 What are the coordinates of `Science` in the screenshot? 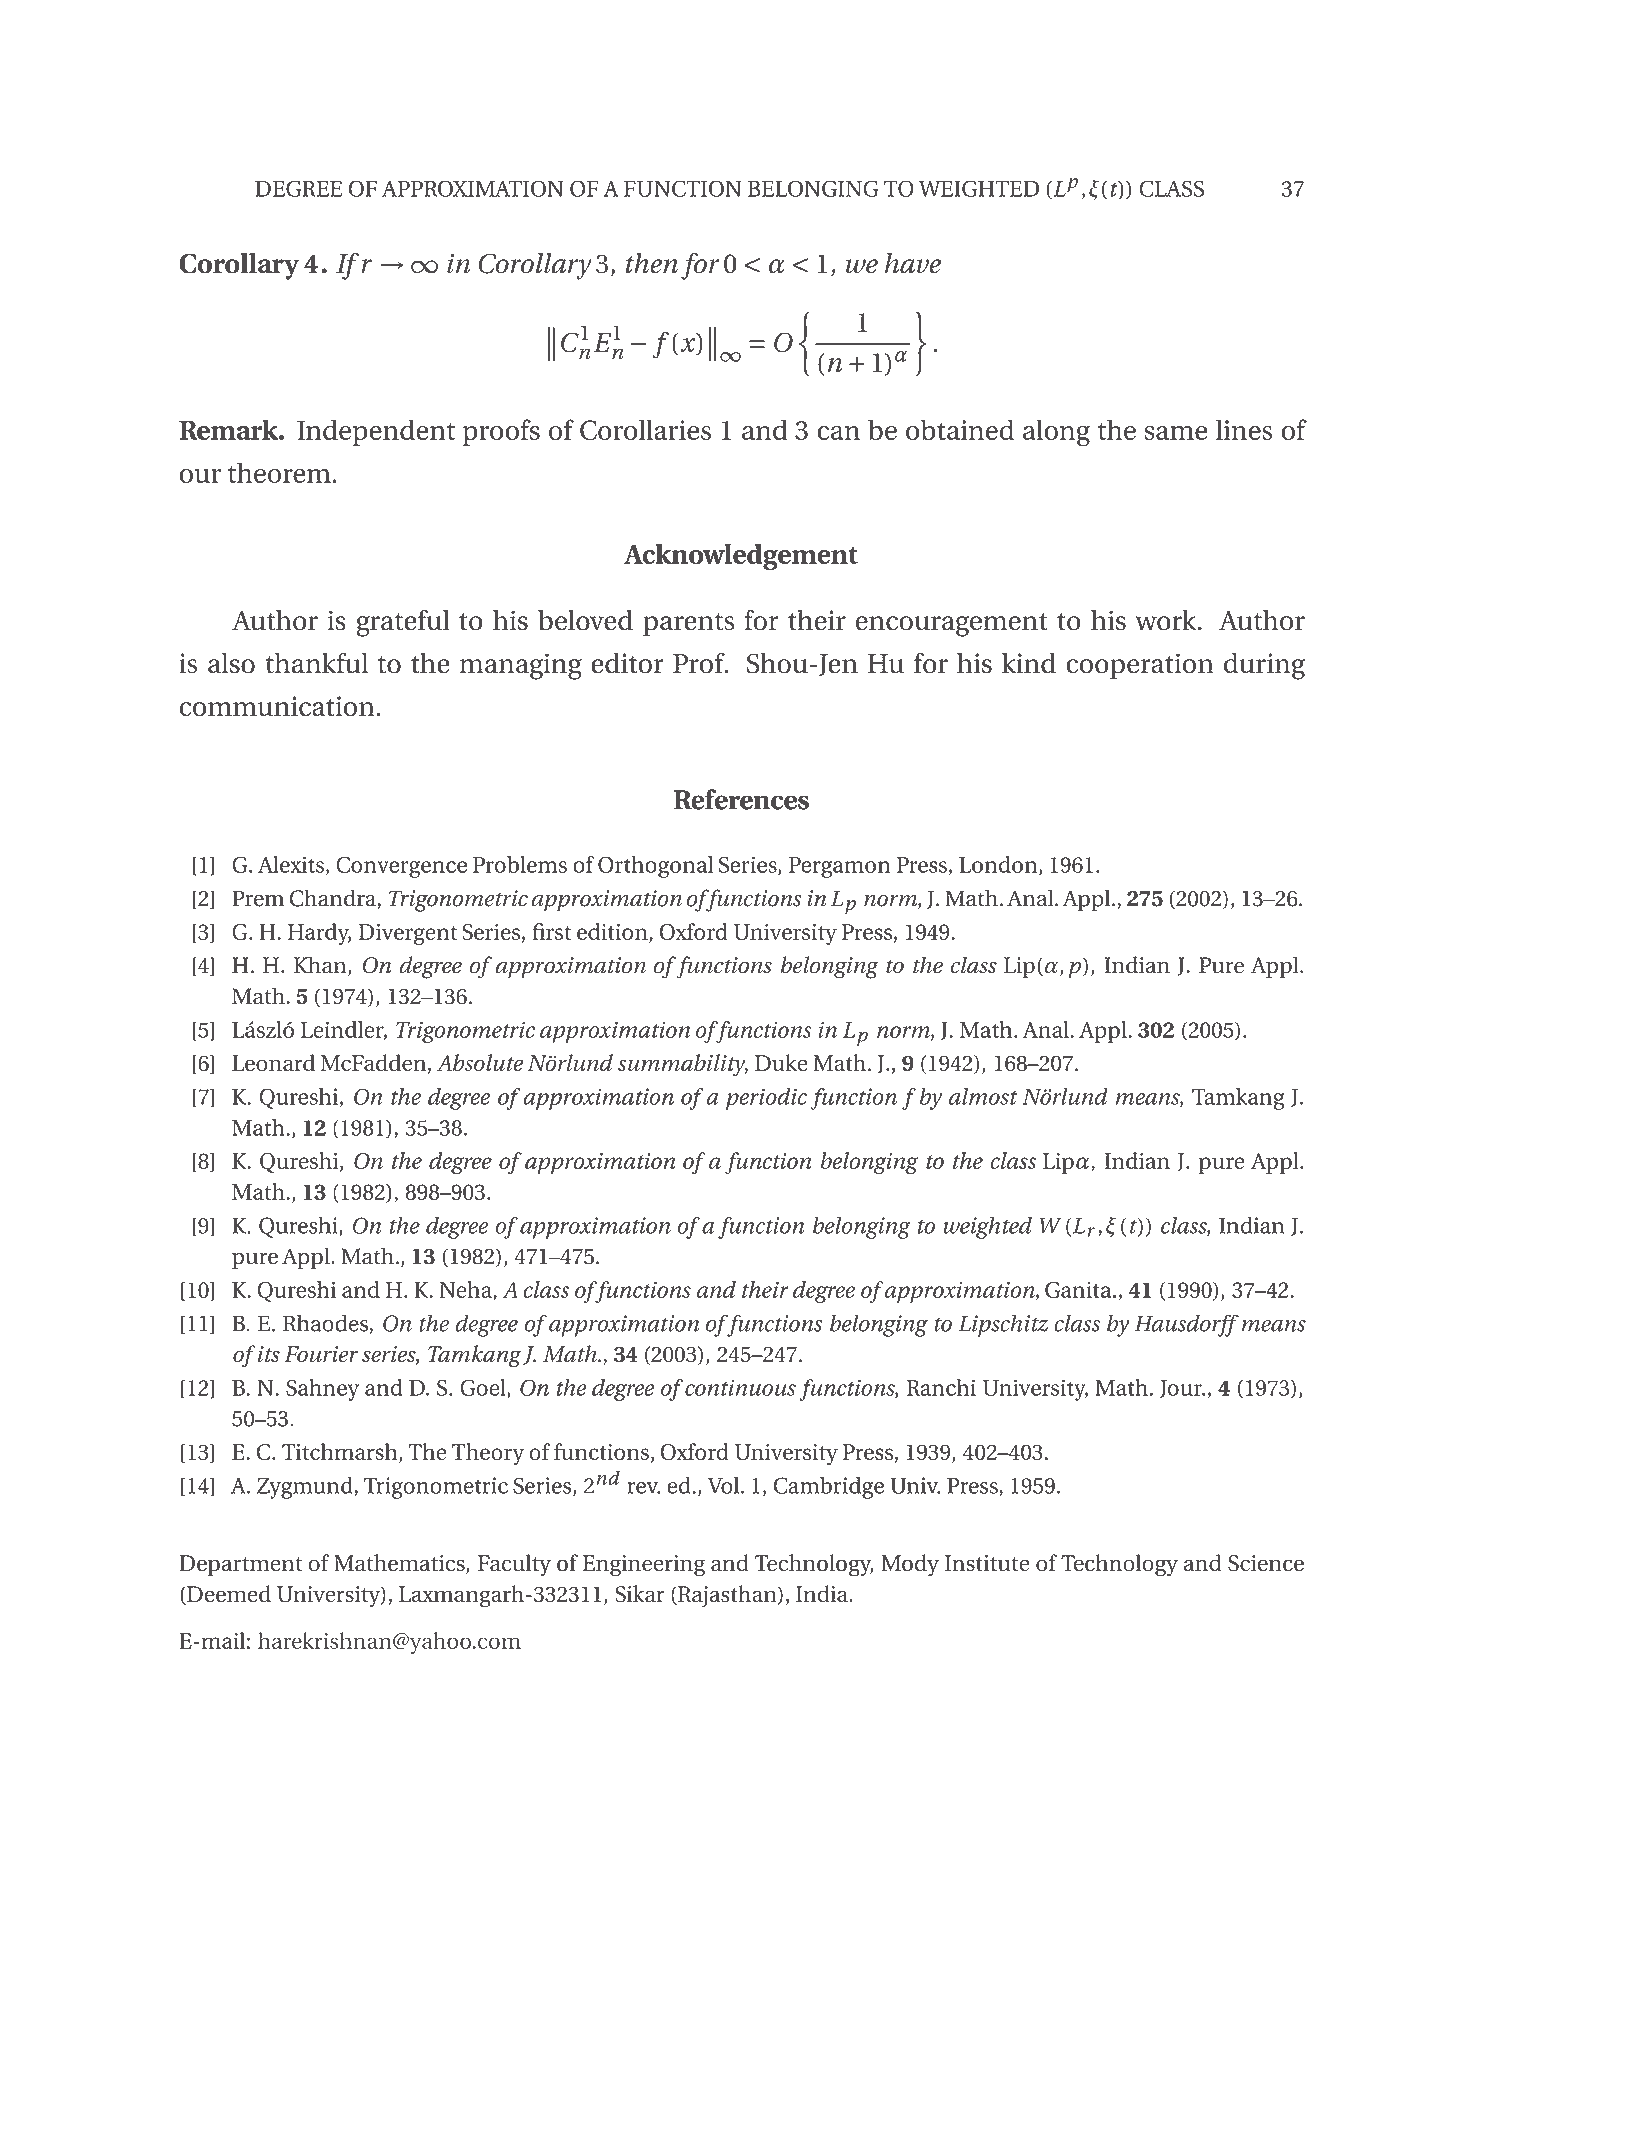 It's located at (1266, 1563).
